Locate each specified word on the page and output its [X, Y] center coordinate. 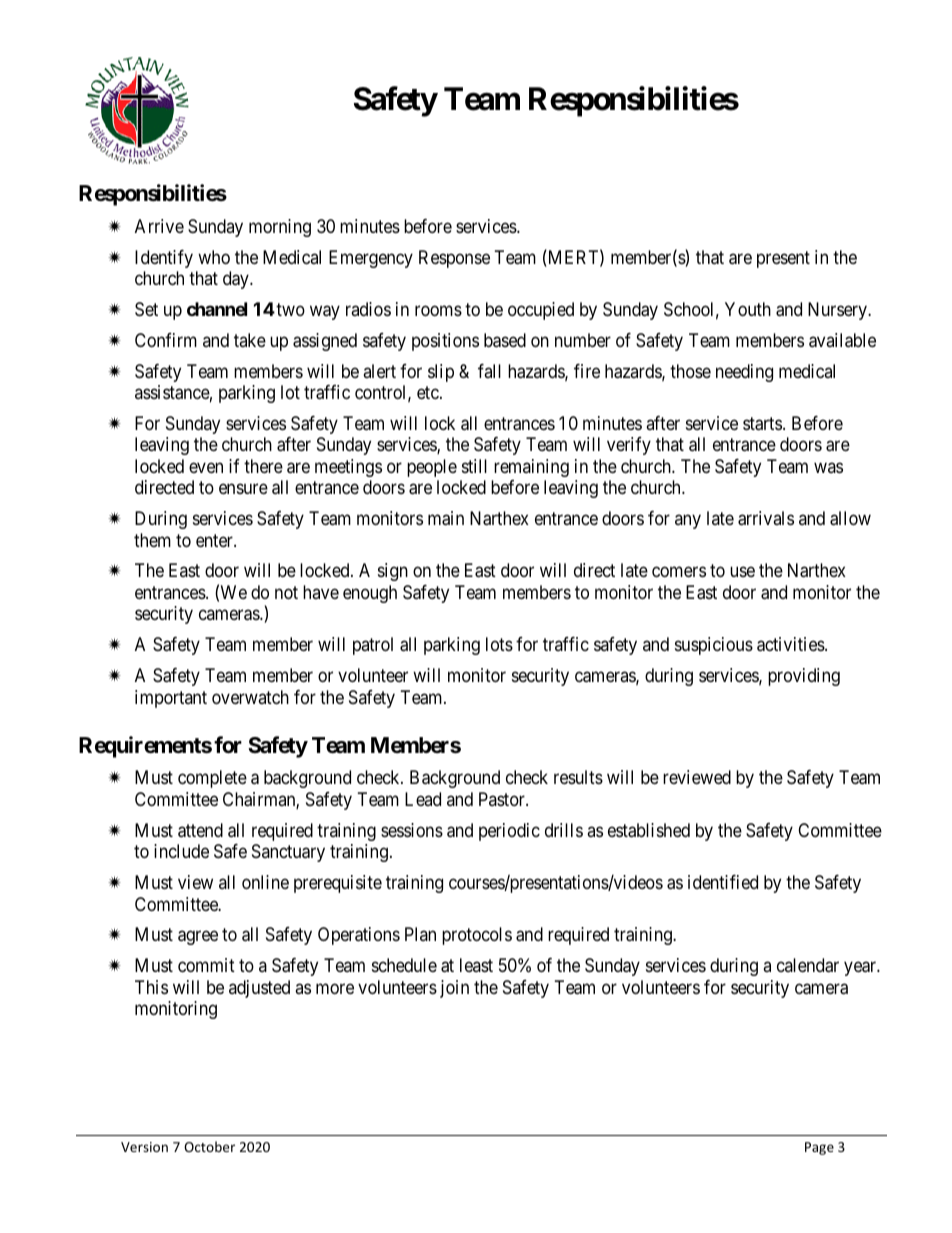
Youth [748, 309]
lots [499, 644]
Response [454, 259]
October [209, 1146]
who [214, 257]
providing [804, 677]
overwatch [250, 697]
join [454, 989]
